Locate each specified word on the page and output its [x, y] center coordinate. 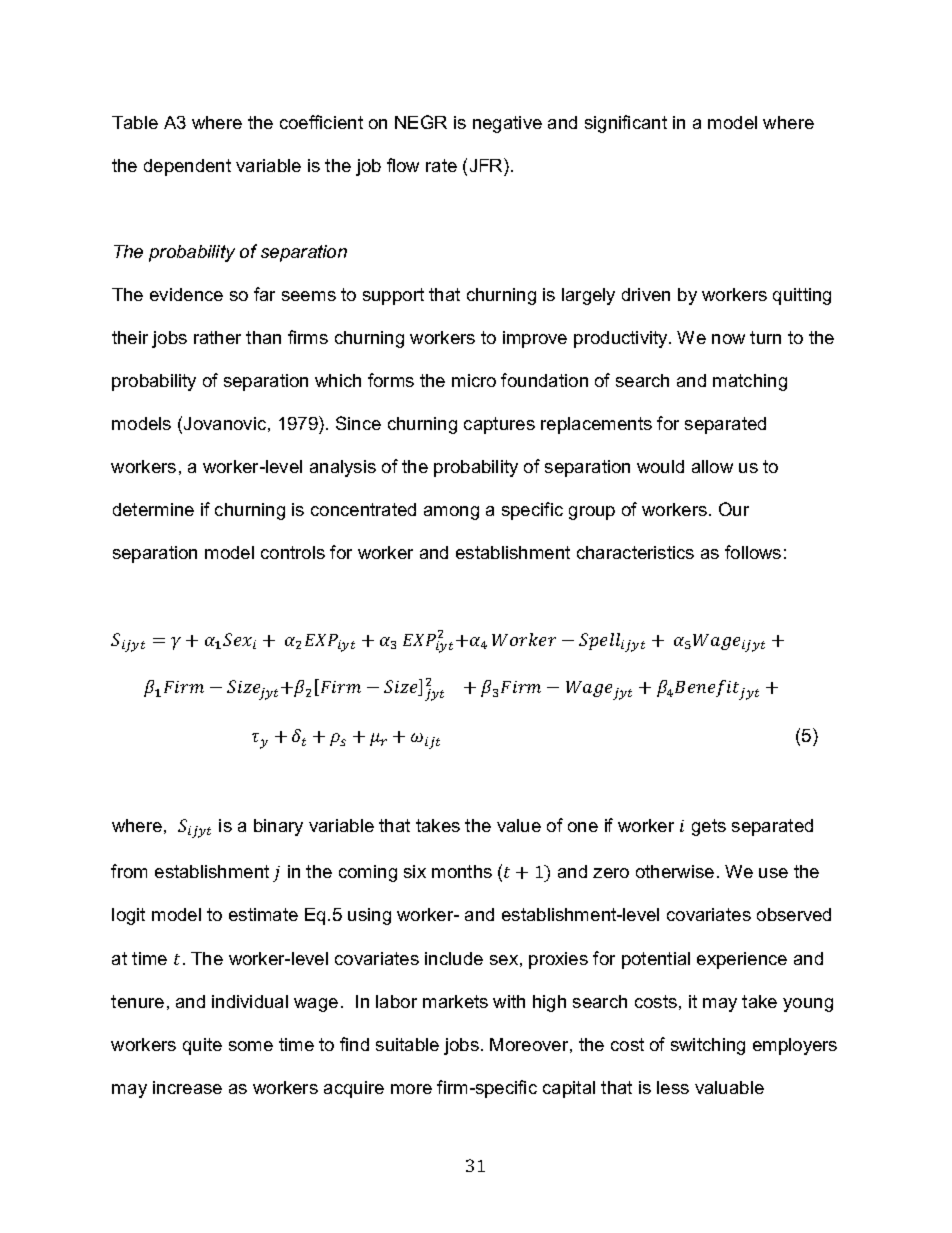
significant [626, 124]
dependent [187, 167]
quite [202, 1046]
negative [507, 124]
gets [709, 827]
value [519, 825]
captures [499, 425]
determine [153, 509]
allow [712, 466]
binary [278, 827]
